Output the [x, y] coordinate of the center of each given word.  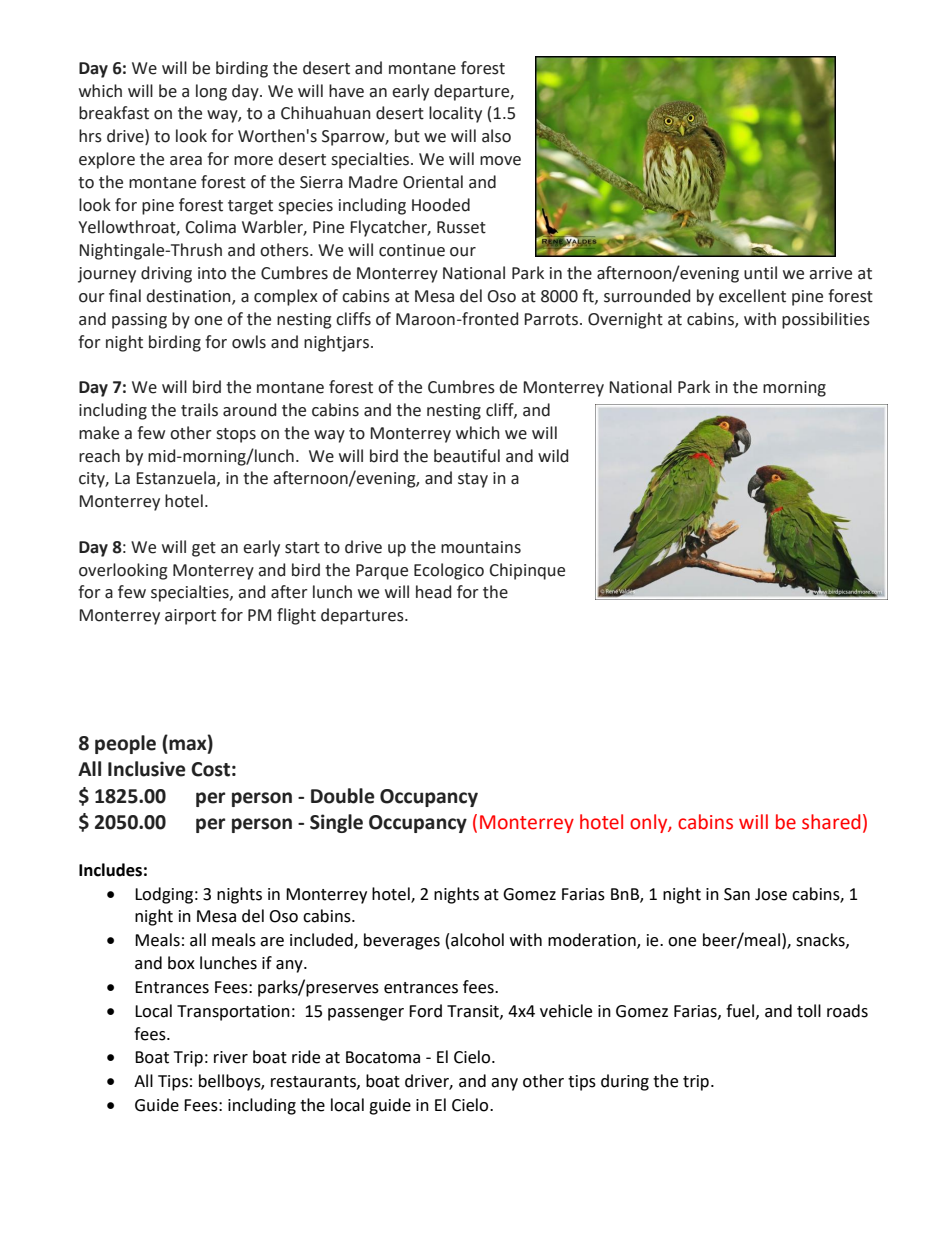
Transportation [233, 1013]
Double [343, 796]
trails [199, 410]
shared [831, 822]
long [211, 92]
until [760, 273]
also [496, 136]
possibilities [826, 320]
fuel [741, 1011]
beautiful [467, 456]
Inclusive [147, 769]
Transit [474, 1012]
